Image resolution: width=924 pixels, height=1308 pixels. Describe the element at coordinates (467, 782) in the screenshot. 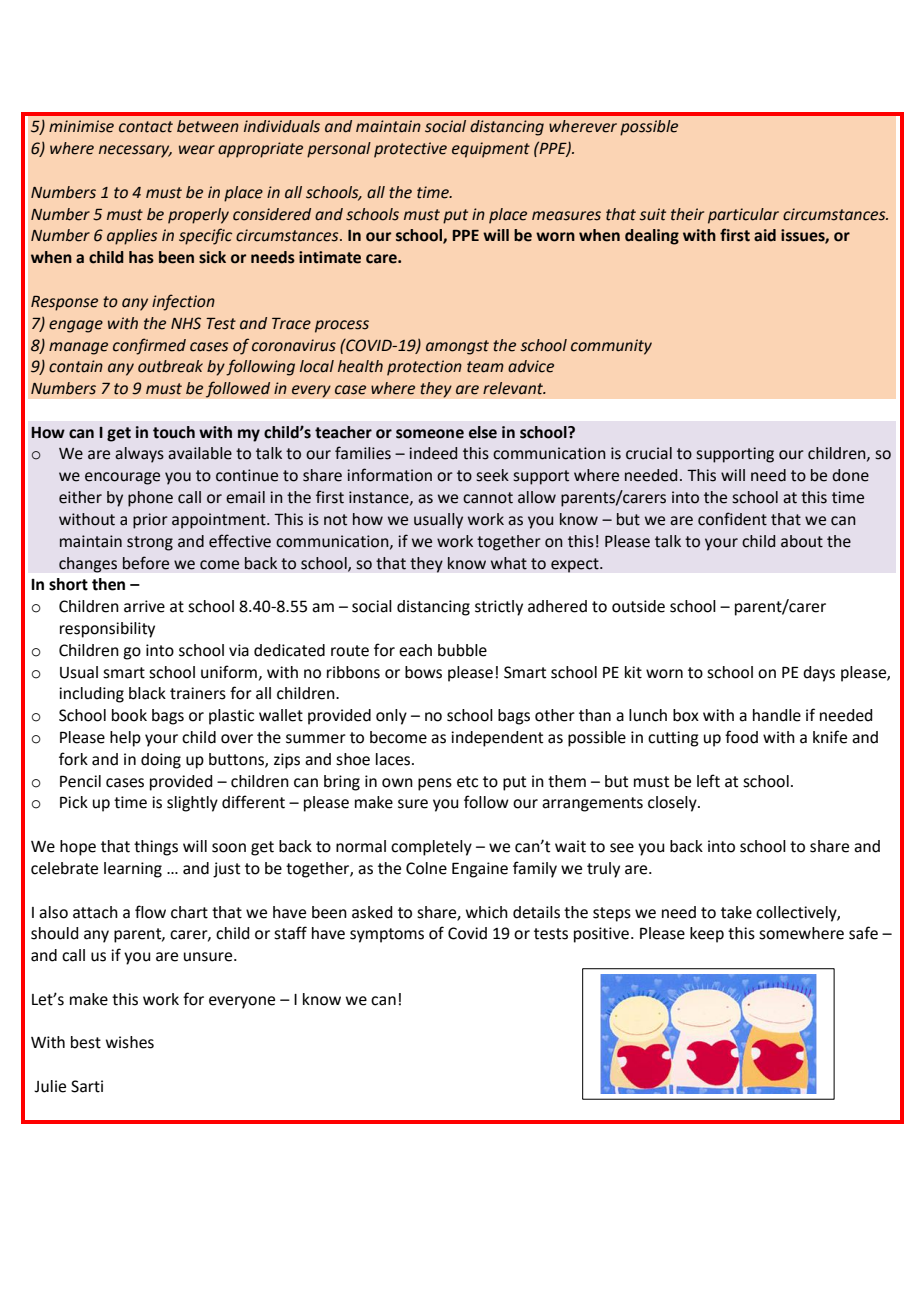

I see `etc` at that location.
